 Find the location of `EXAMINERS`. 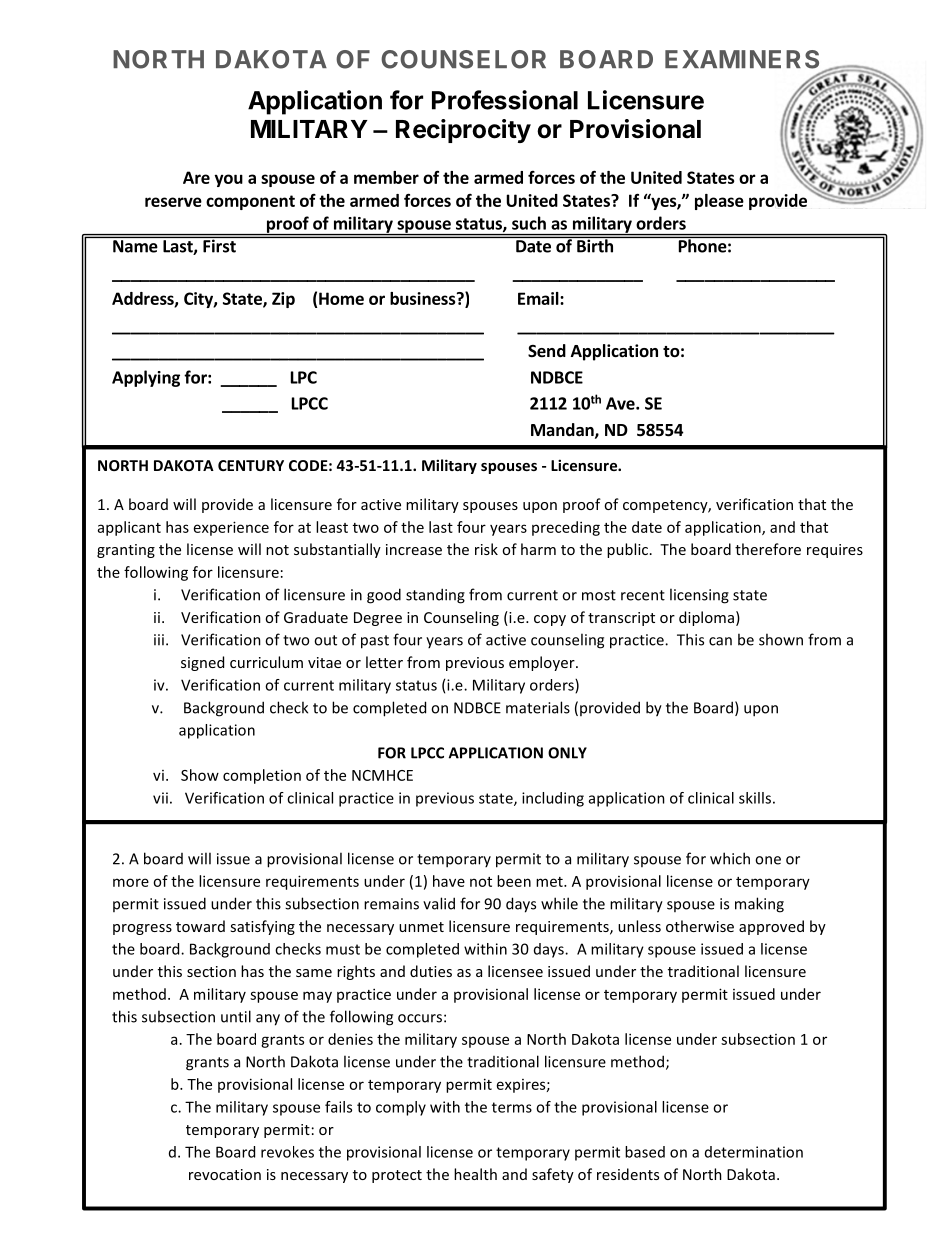

EXAMINERS is located at coordinates (742, 59).
